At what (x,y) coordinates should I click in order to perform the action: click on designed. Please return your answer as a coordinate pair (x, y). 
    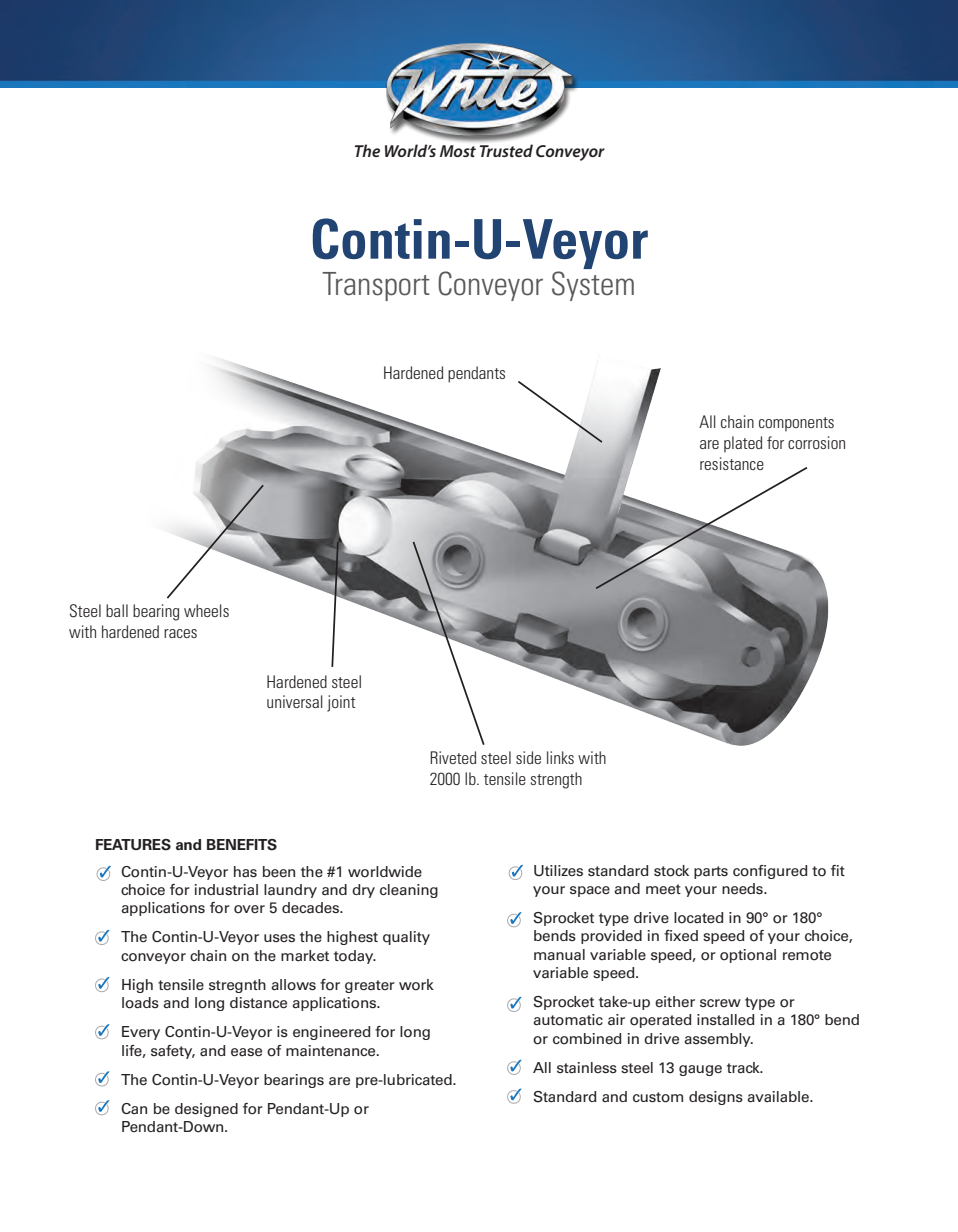
    Looking at the image, I should click on (206, 1110).
